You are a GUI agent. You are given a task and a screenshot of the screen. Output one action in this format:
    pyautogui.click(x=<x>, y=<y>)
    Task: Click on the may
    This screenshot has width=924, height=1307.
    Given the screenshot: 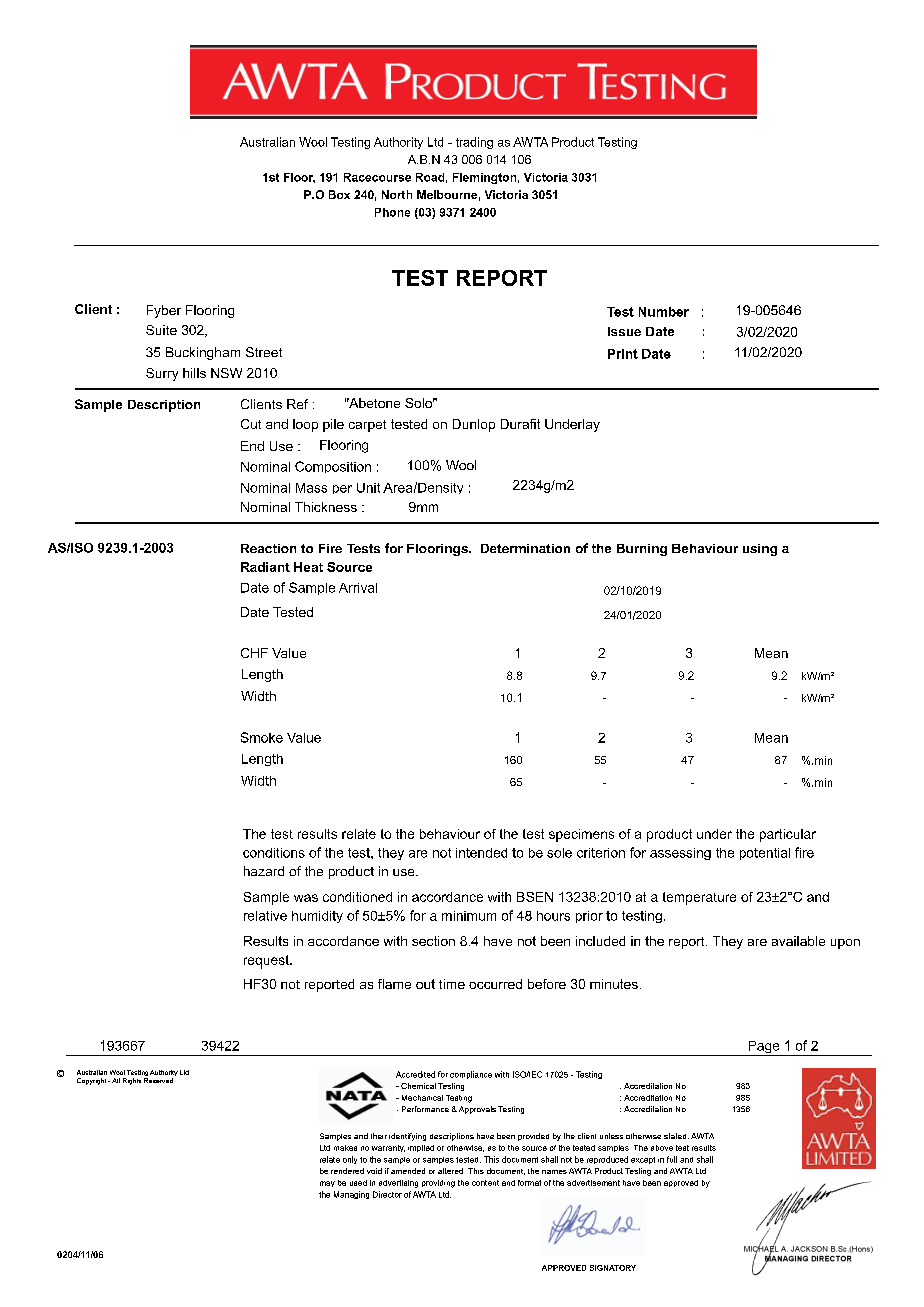 What is the action you would take?
    pyautogui.click(x=327, y=1184)
